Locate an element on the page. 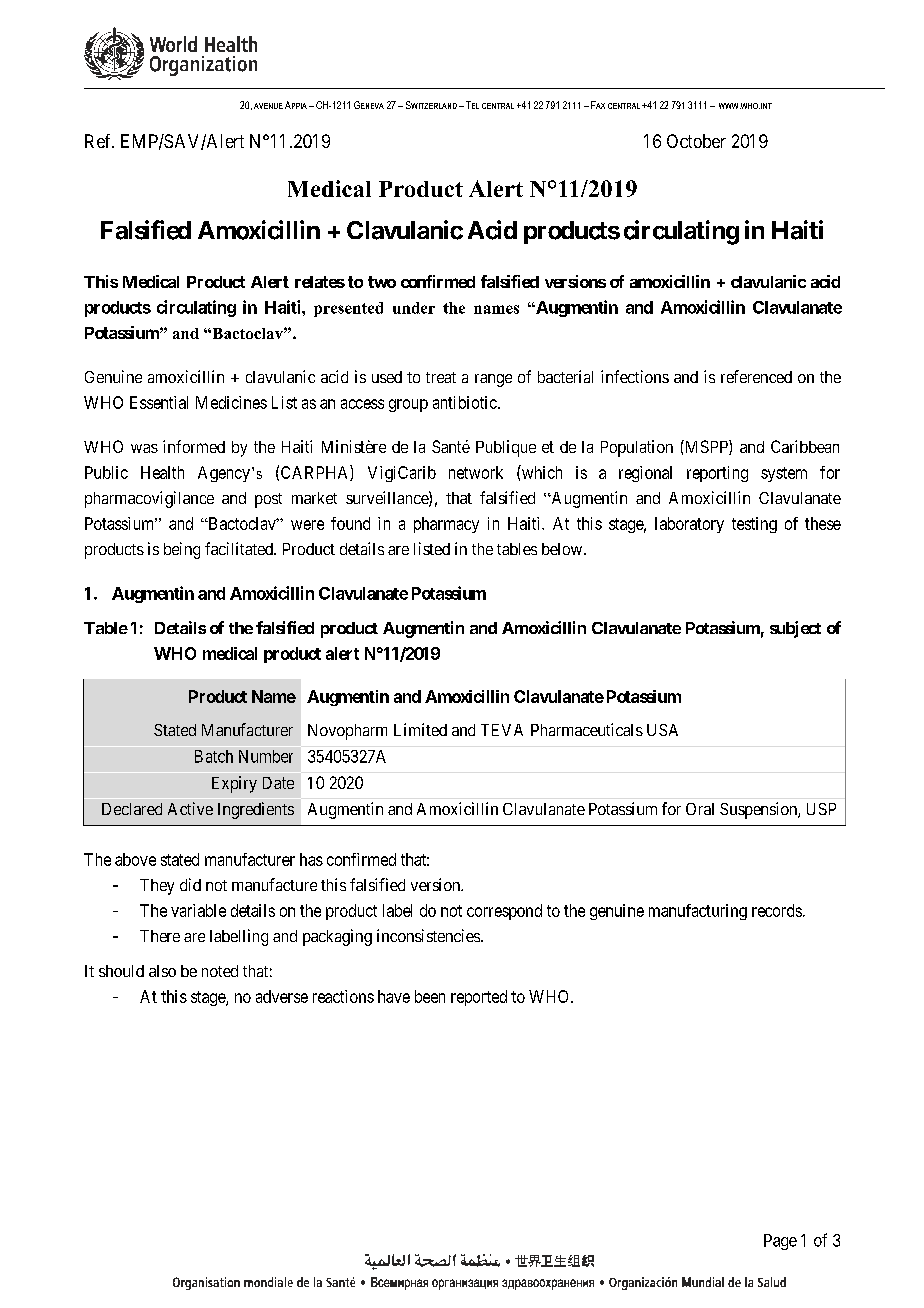 Image resolution: width=924 pixels, height=1308 pixels. AVENUE is located at coordinates (268, 106).
